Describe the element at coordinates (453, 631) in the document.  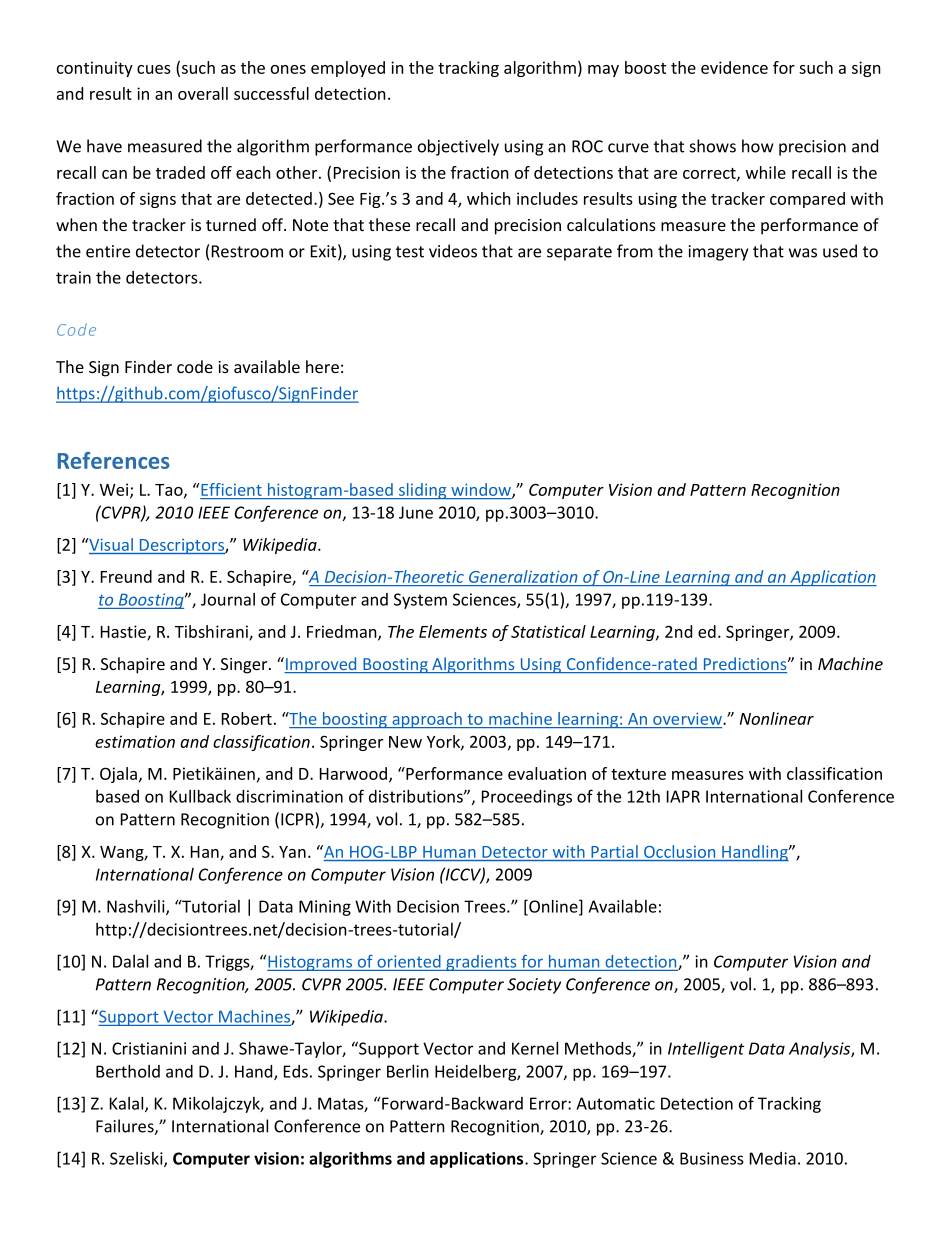
I see `Elements` at that location.
